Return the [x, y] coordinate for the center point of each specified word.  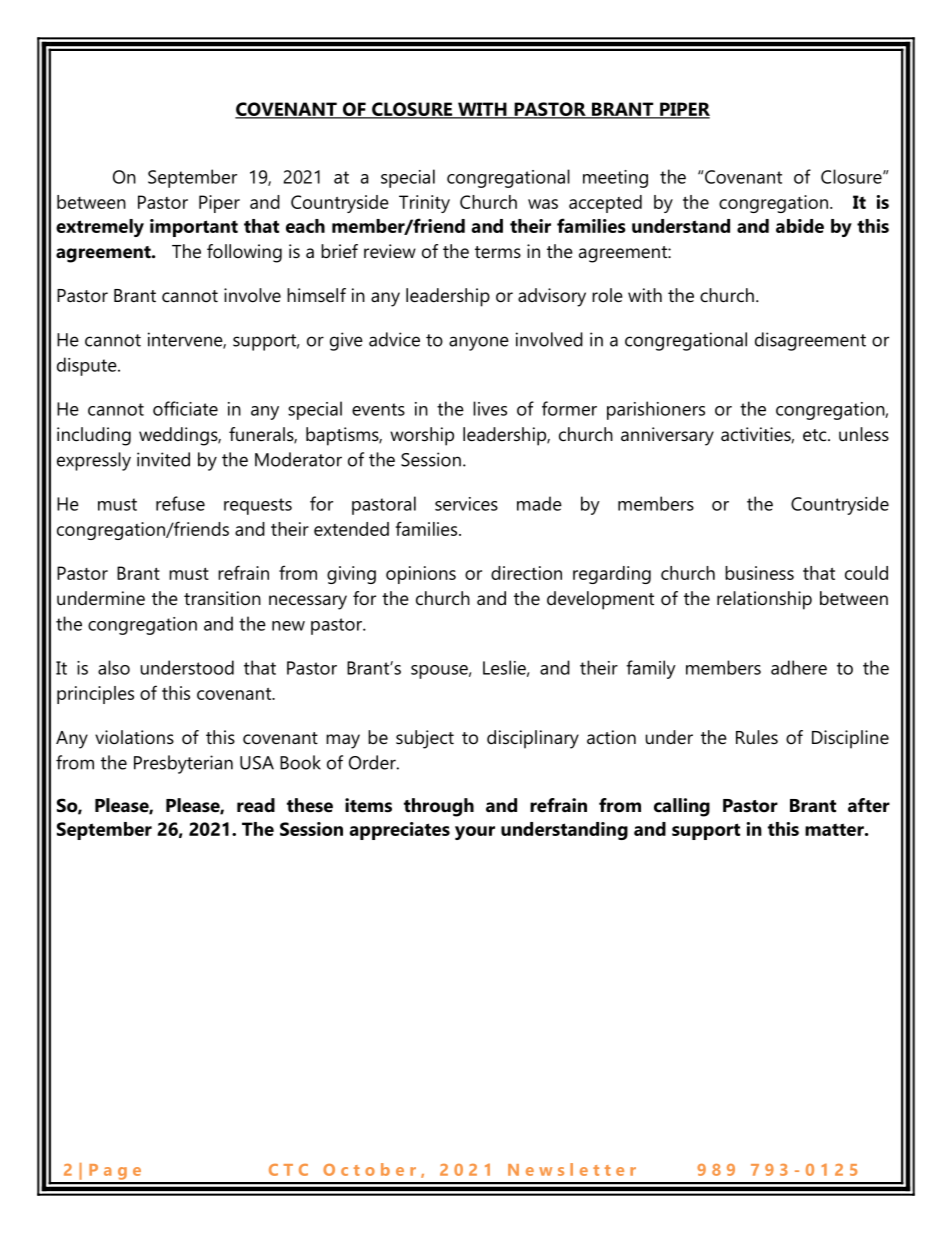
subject [425, 739]
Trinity [424, 204]
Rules [757, 737]
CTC [288, 1170]
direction [526, 573]
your [475, 833]
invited [163, 459]
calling [682, 807]
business [759, 573]
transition [222, 598]
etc [816, 435]
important [194, 228]
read [256, 805]
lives [490, 408]
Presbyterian [183, 764]
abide [800, 226]
